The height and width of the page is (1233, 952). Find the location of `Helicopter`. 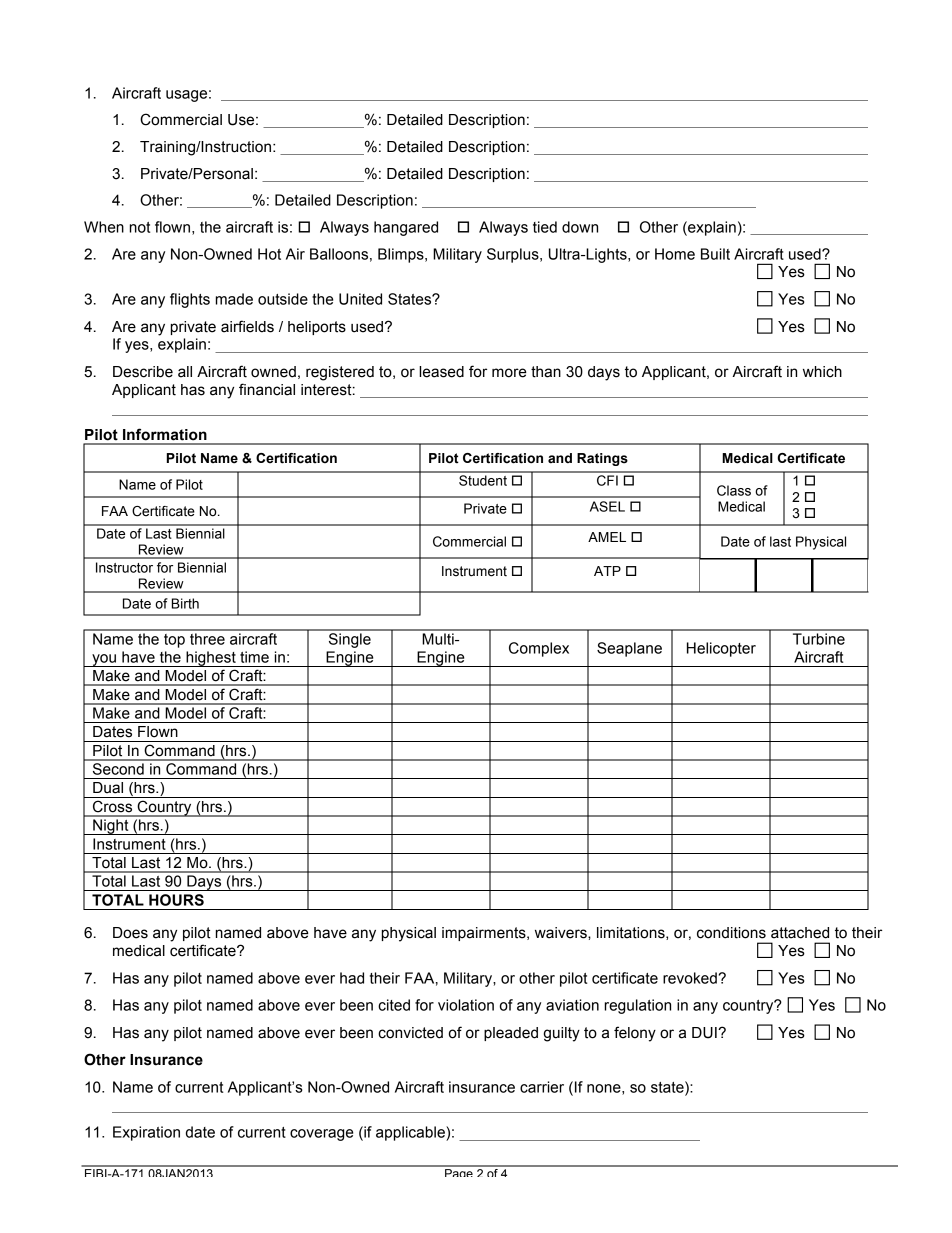

Helicopter is located at coordinates (721, 649).
